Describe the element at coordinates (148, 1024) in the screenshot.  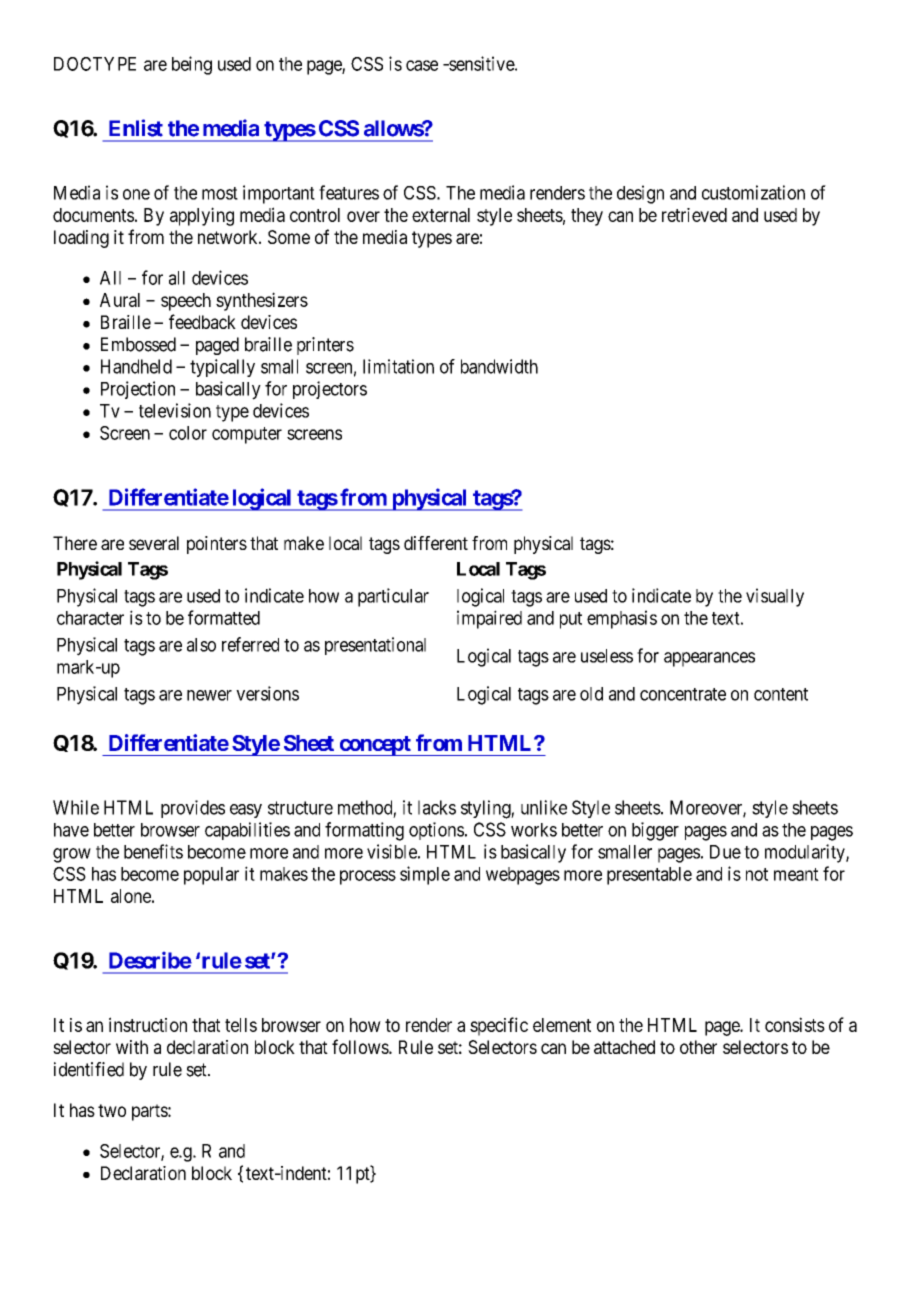
I see `instruction` at that location.
